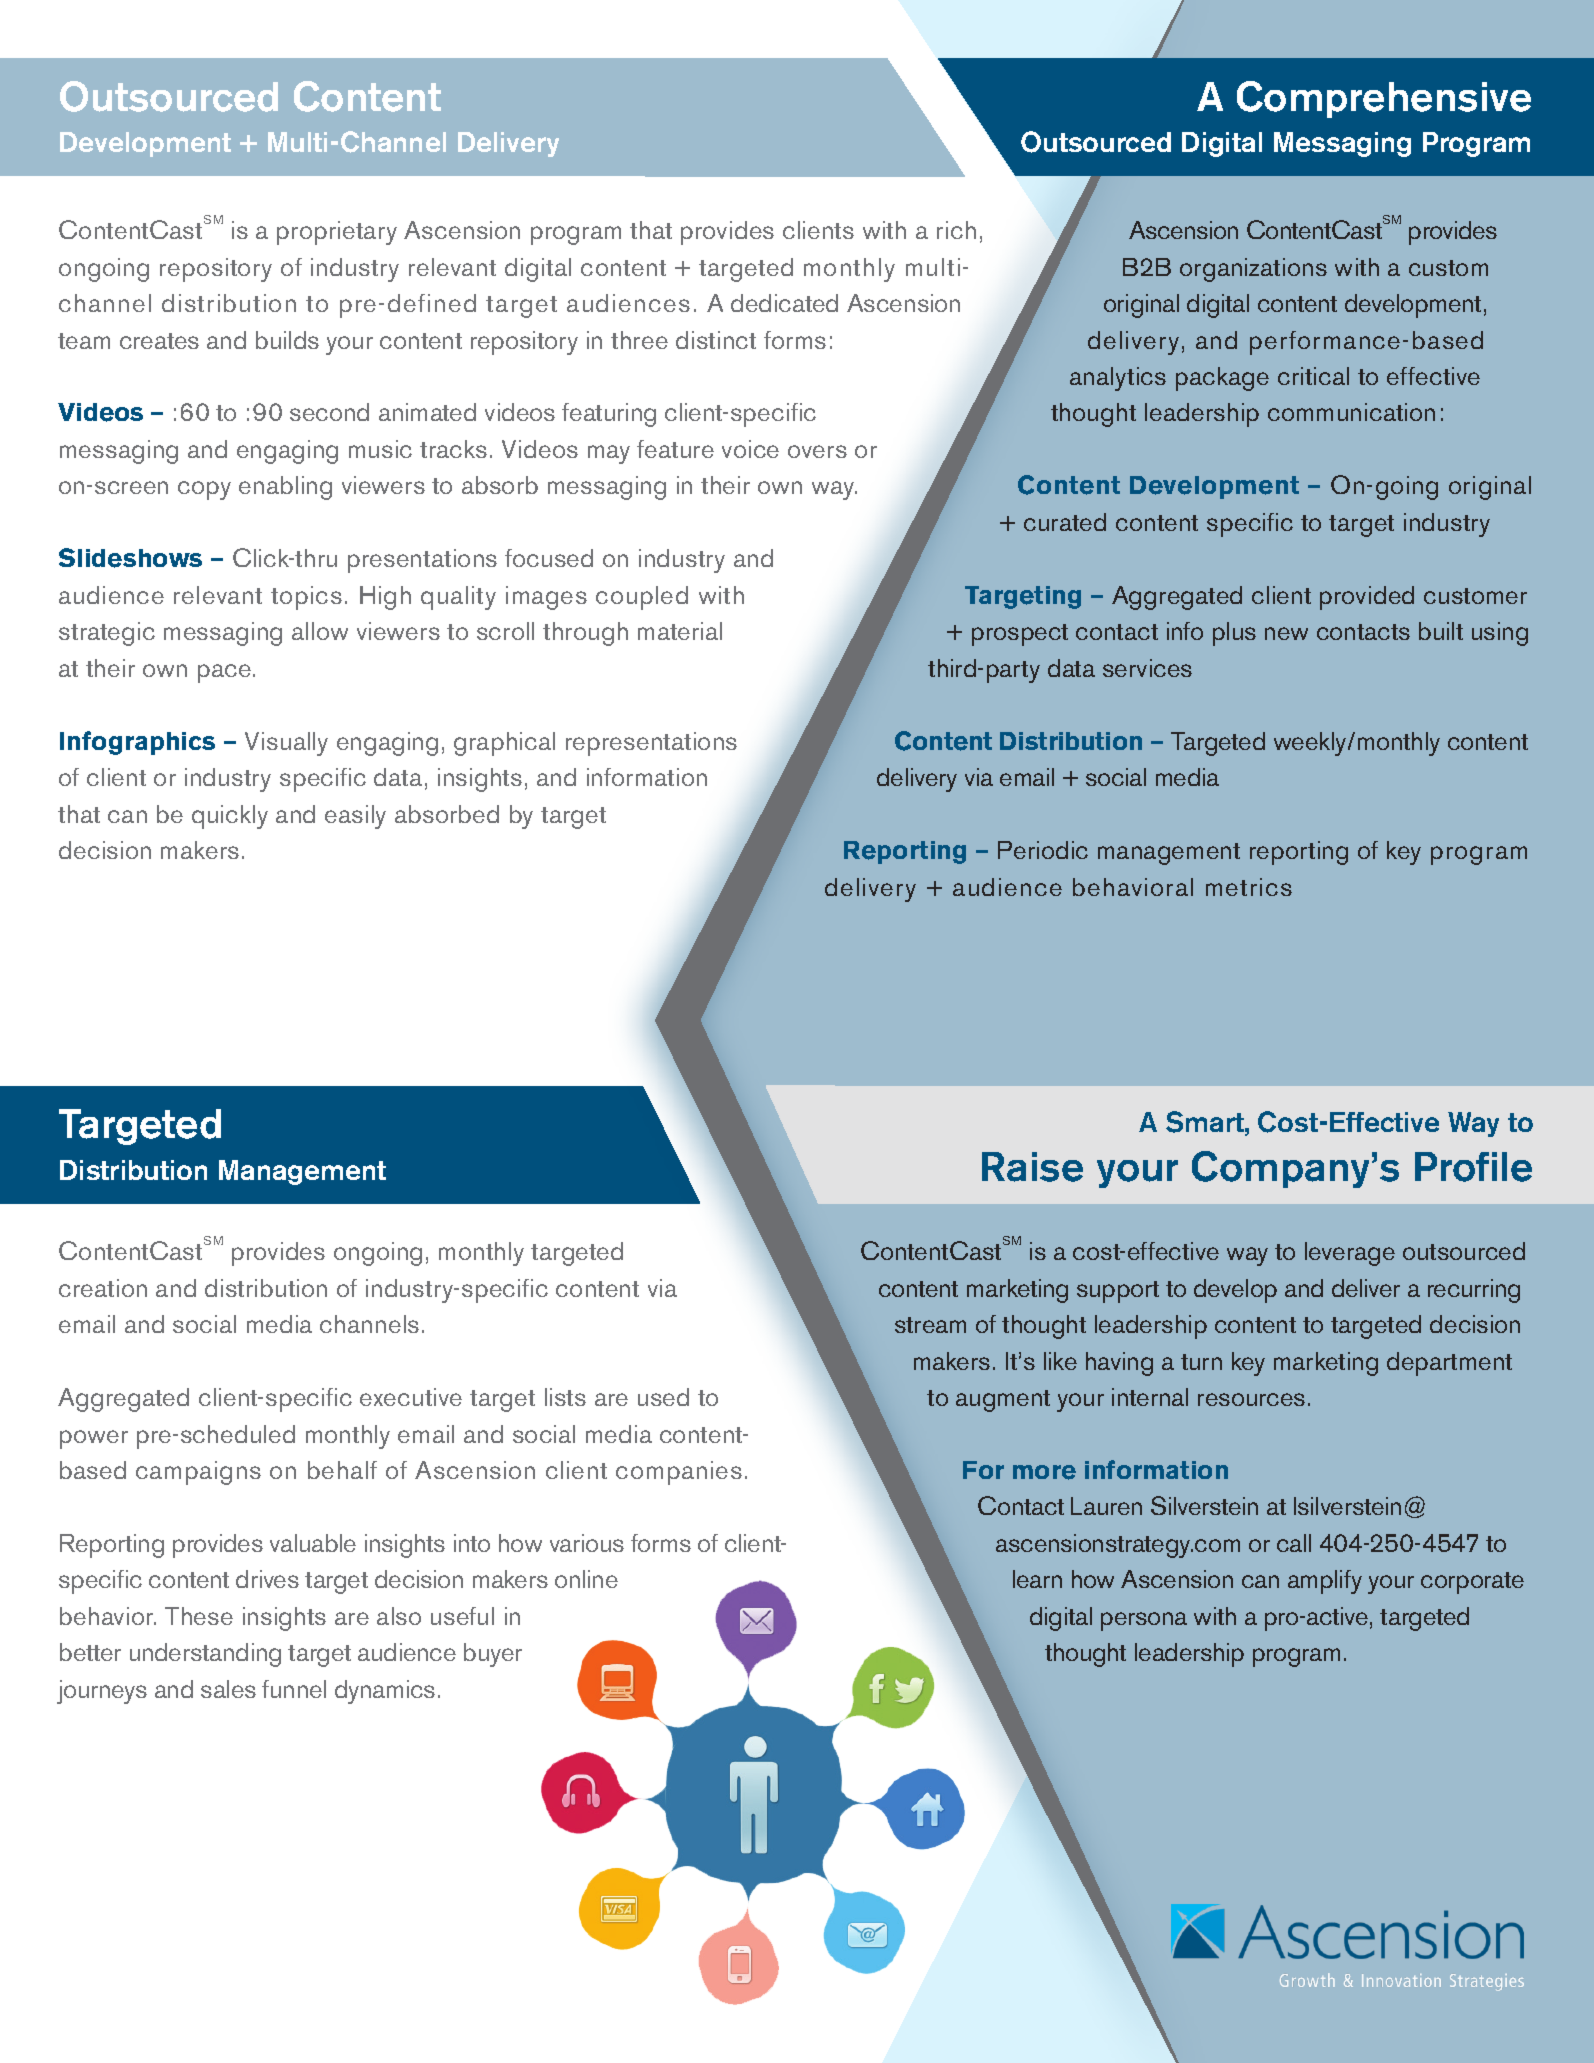  What do you see at coordinates (1367, 598) in the screenshot?
I see `provided` at bounding box center [1367, 598].
